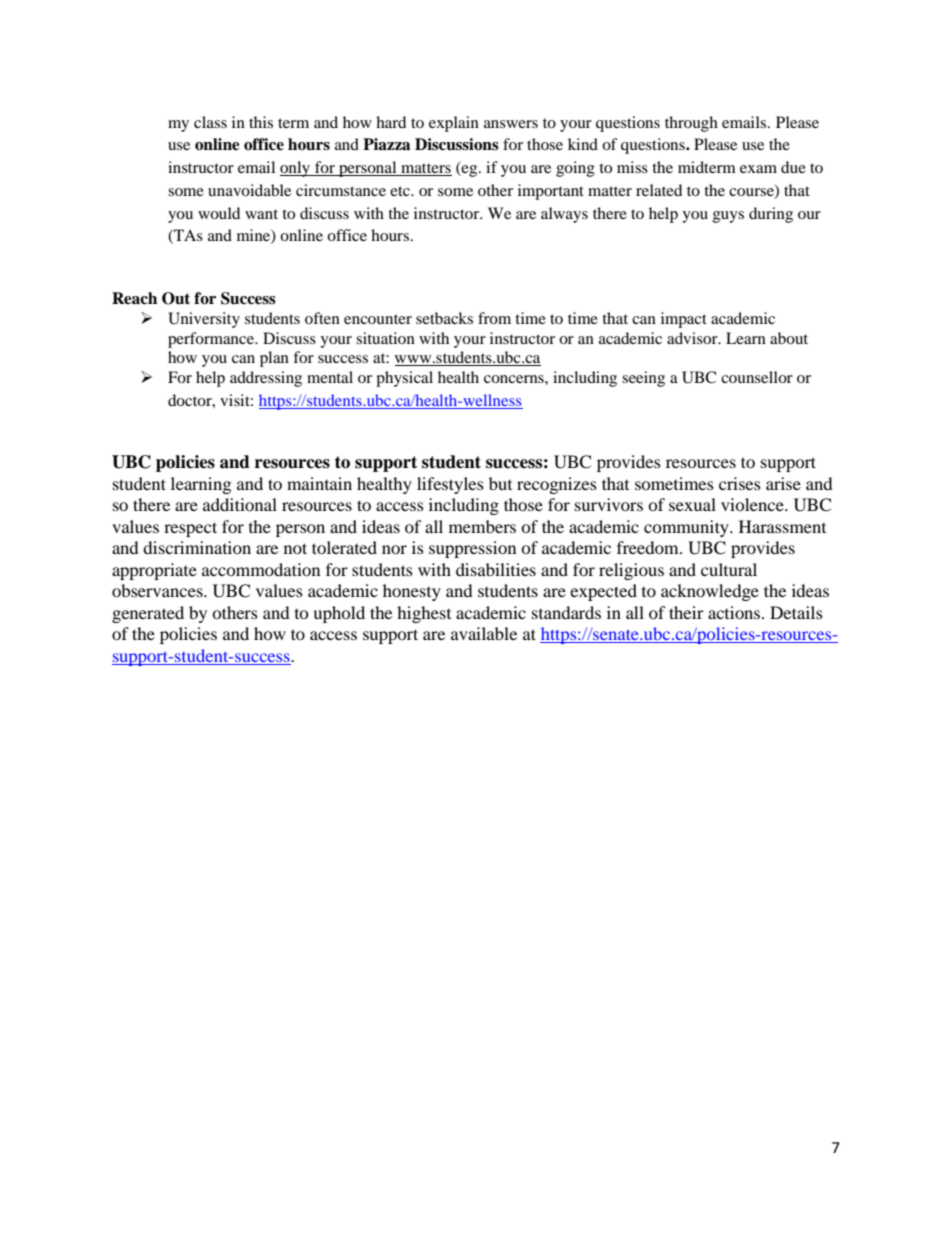 This screenshot has width=952, height=1233. I want to click on addressing, so click(266, 379).
